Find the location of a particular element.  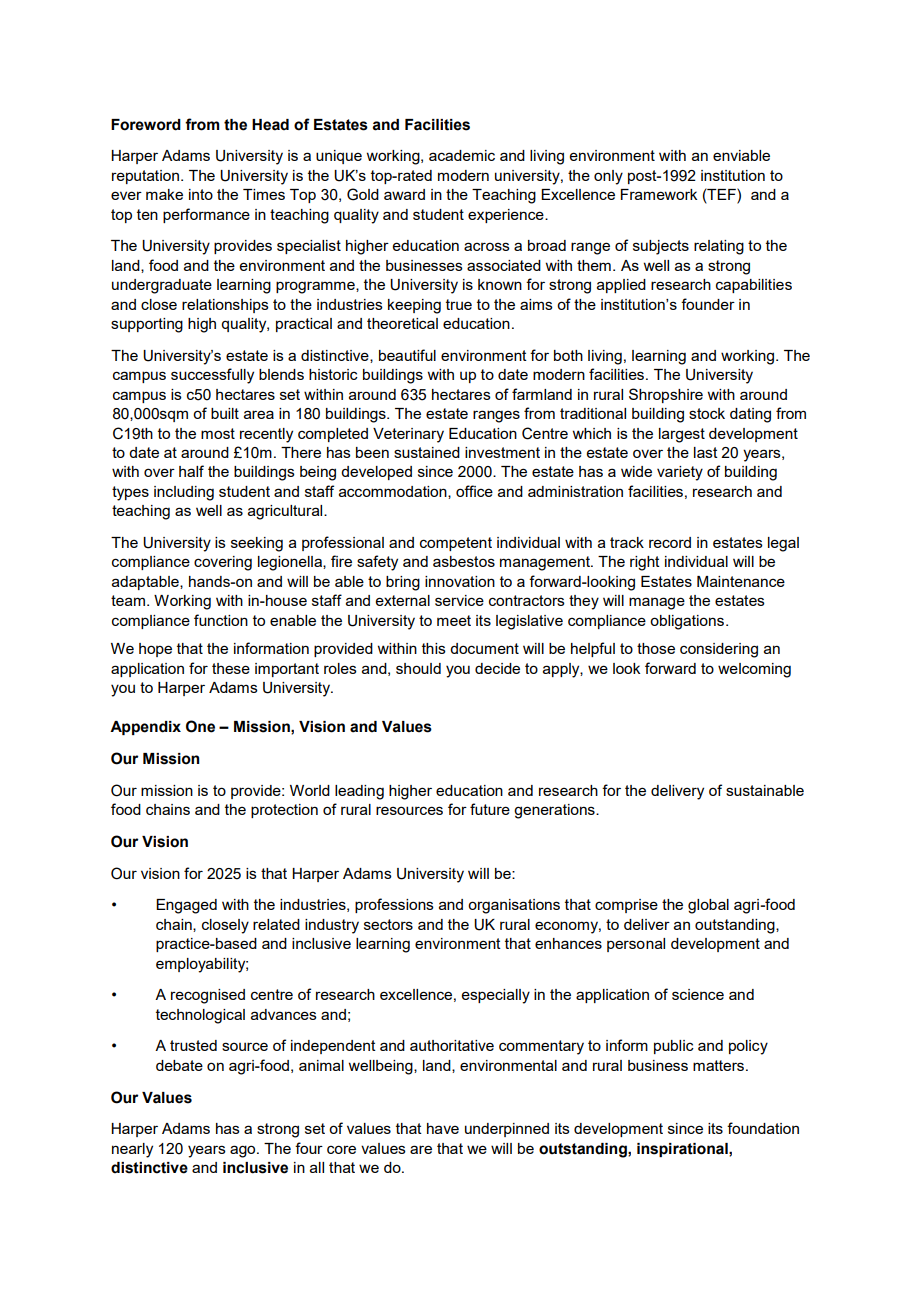

global is located at coordinates (708, 906).
